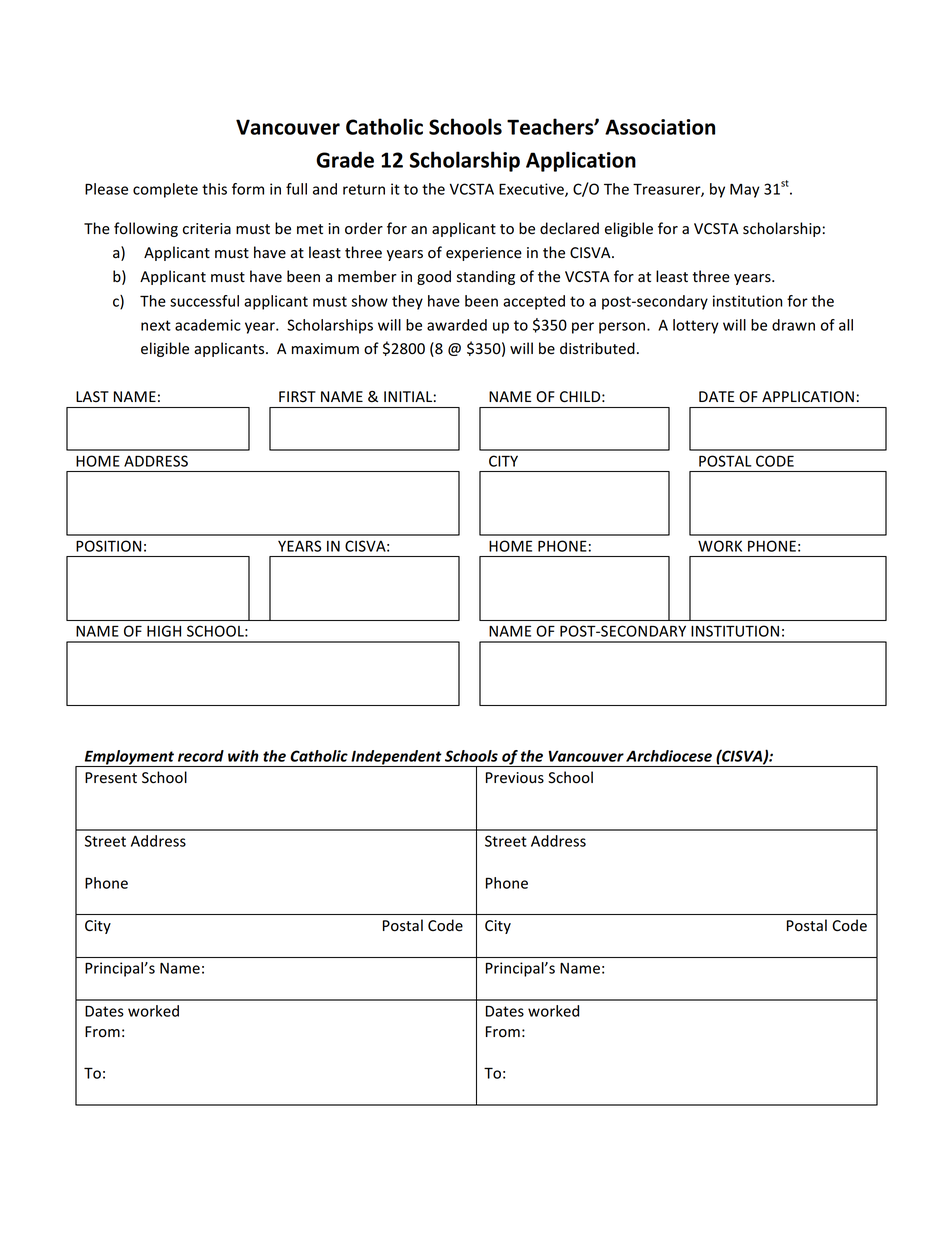  I want to click on POSITION, so click(108, 546).
